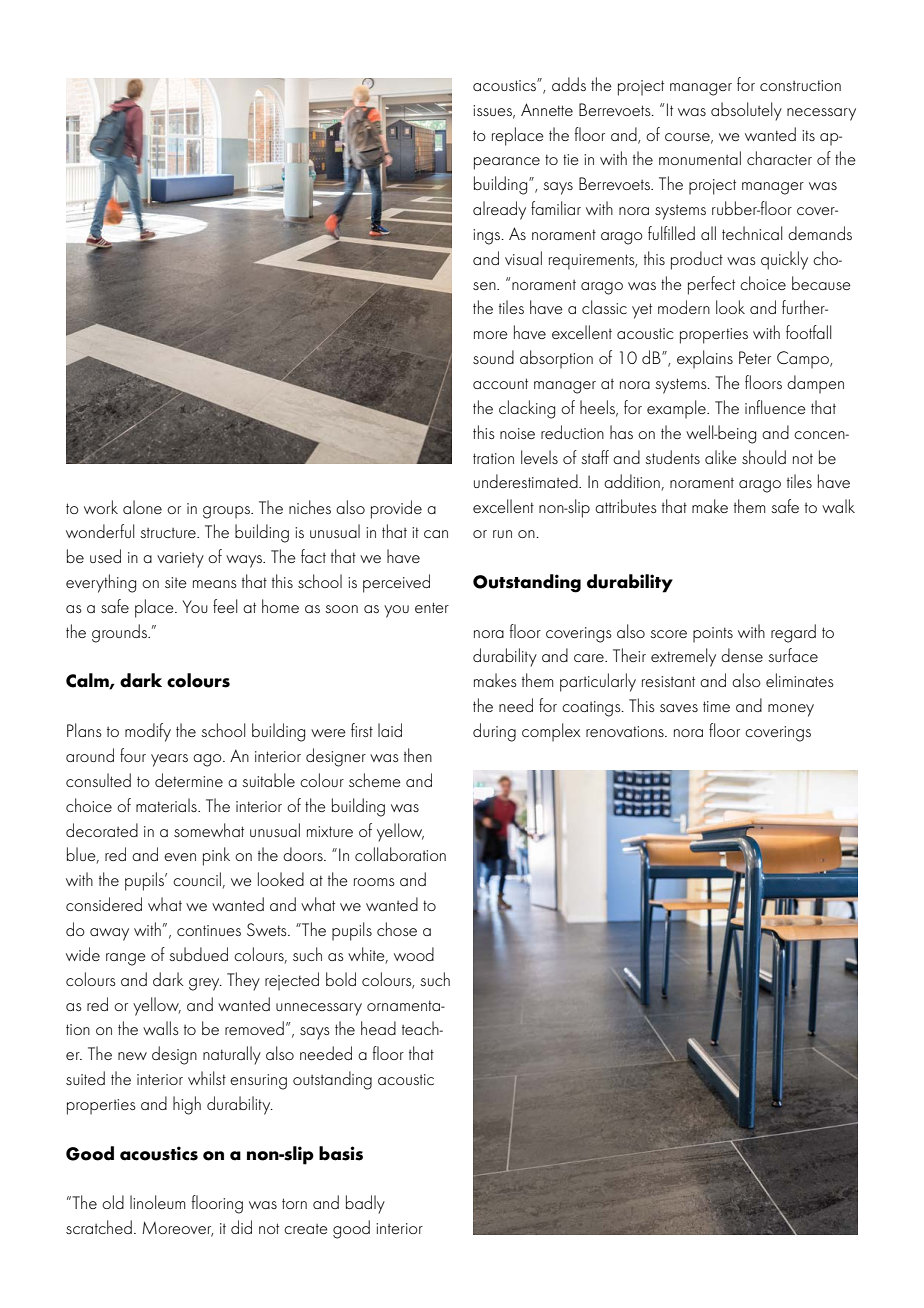  I want to click on Annette, so click(547, 109).
